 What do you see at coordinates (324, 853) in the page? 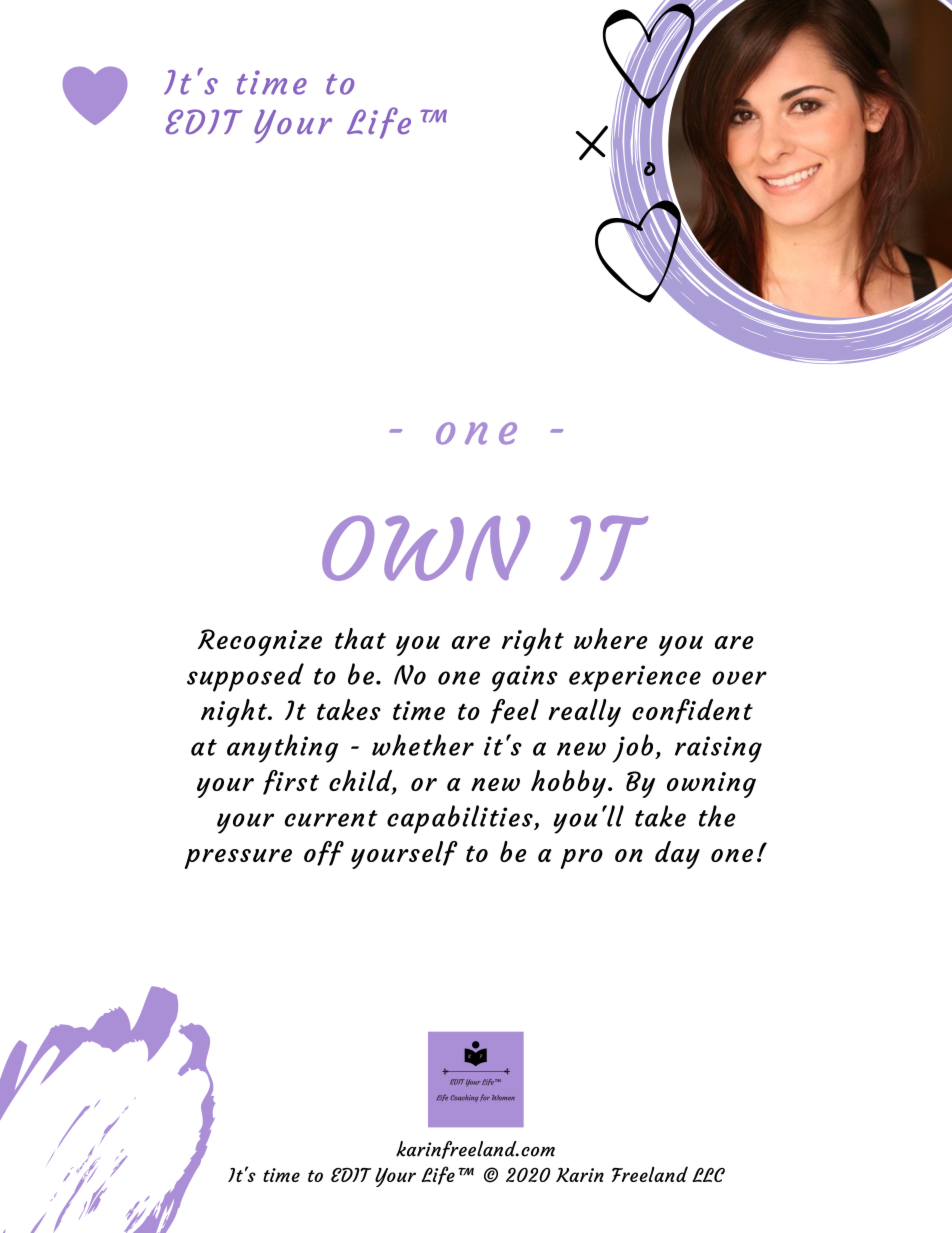
I see `off` at bounding box center [324, 853].
